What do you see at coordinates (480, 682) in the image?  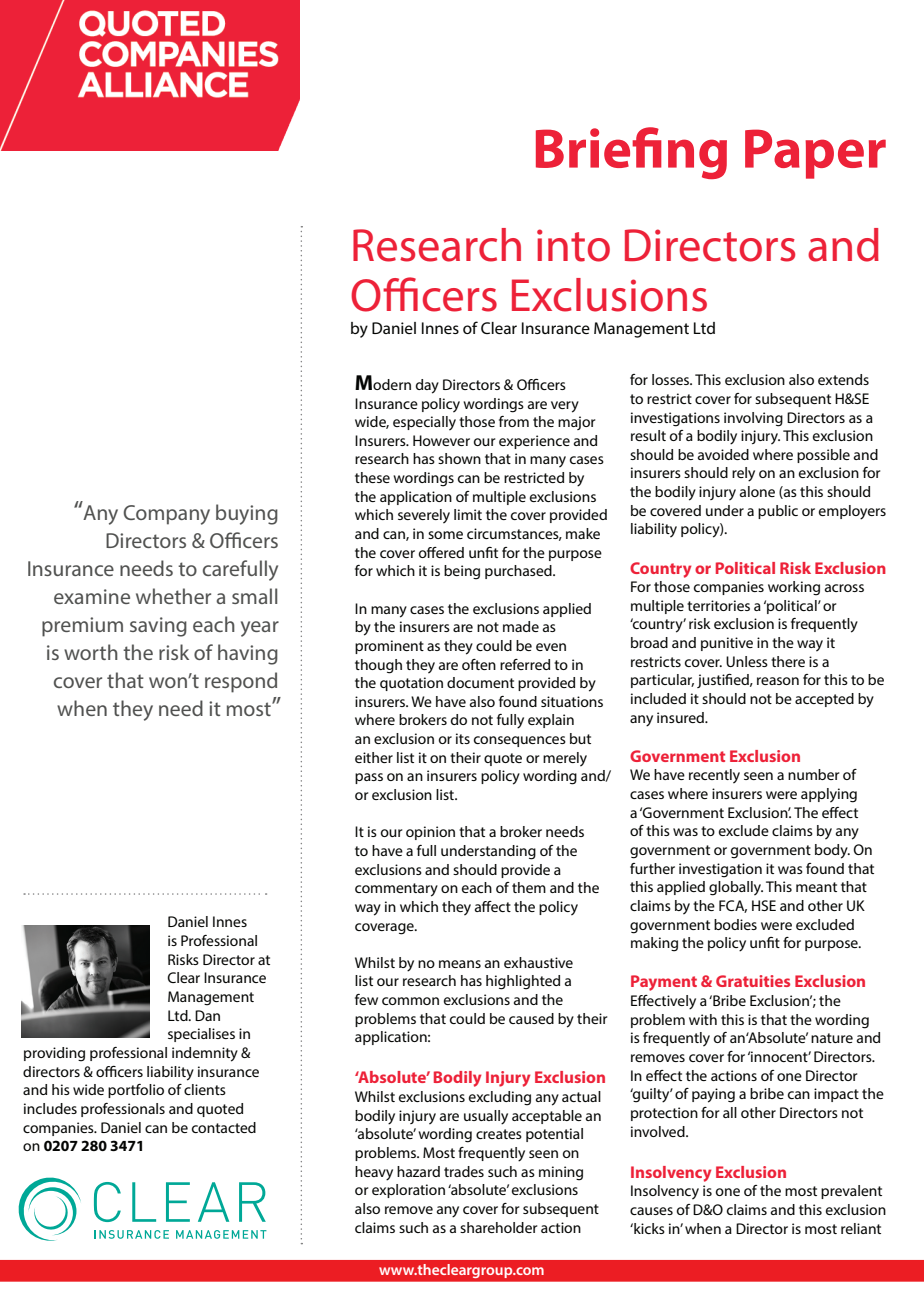 I see `document` at bounding box center [480, 682].
